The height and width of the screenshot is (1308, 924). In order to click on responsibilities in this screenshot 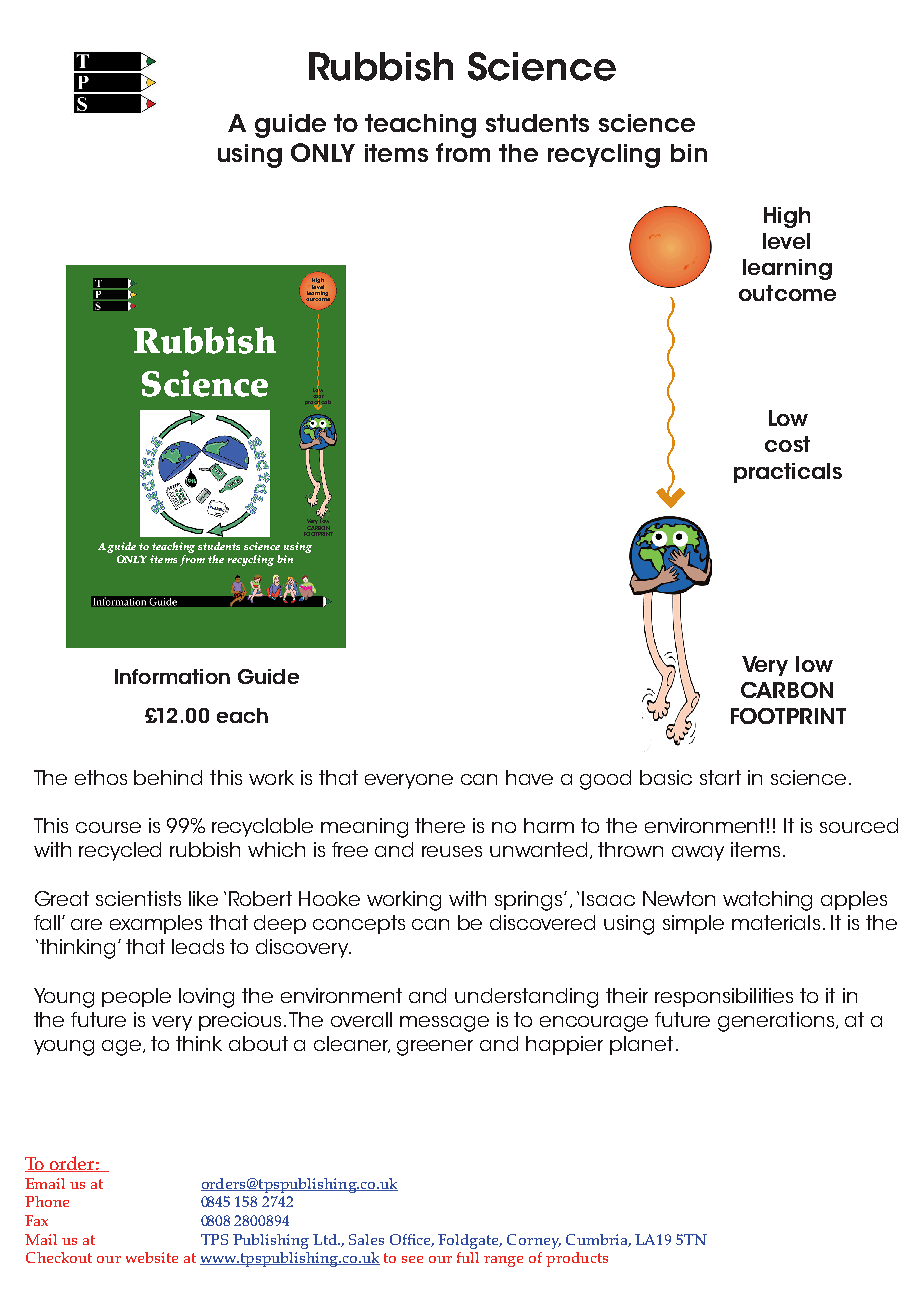, I will do `click(724, 997)`.
